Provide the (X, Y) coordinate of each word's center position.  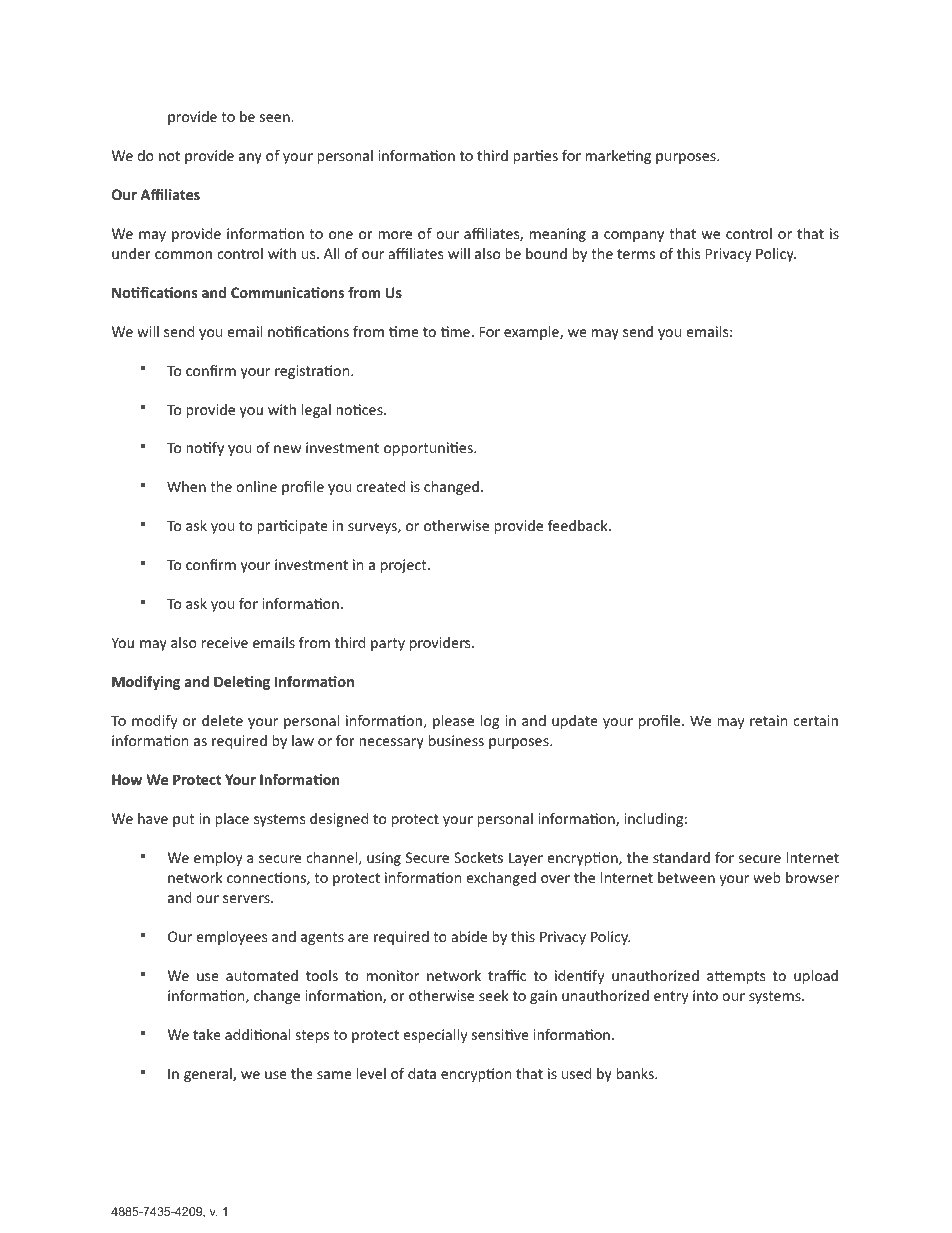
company (634, 236)
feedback (579, 525)
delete (222, 720)
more (395, 235)
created (380, 486)
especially (435, 1036)
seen (276, 118)
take (207, 1034)
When (186, 486)
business (456, 740)
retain (768, 720)
